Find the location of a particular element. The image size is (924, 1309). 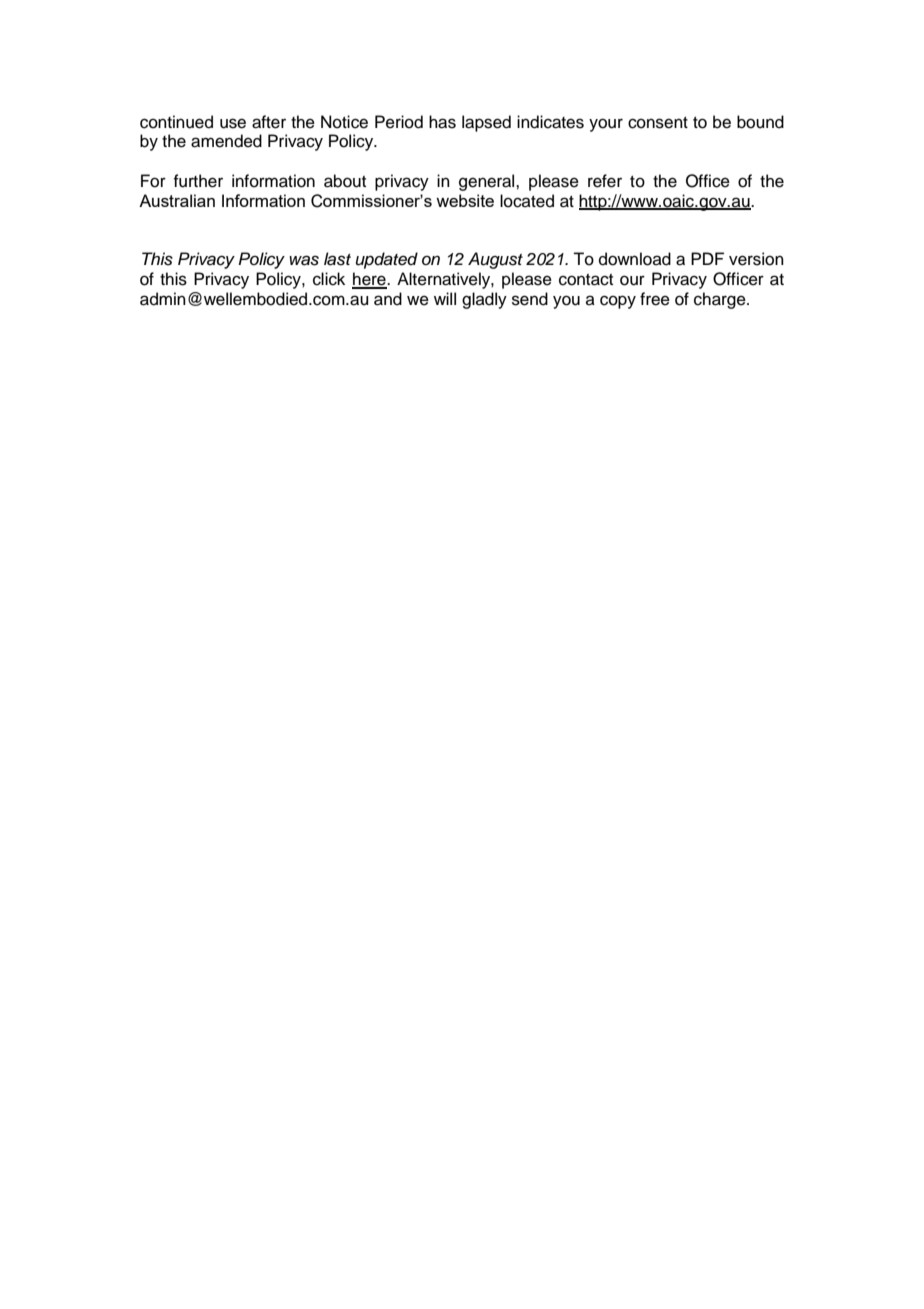

further is located at coordinates (198, 181).
